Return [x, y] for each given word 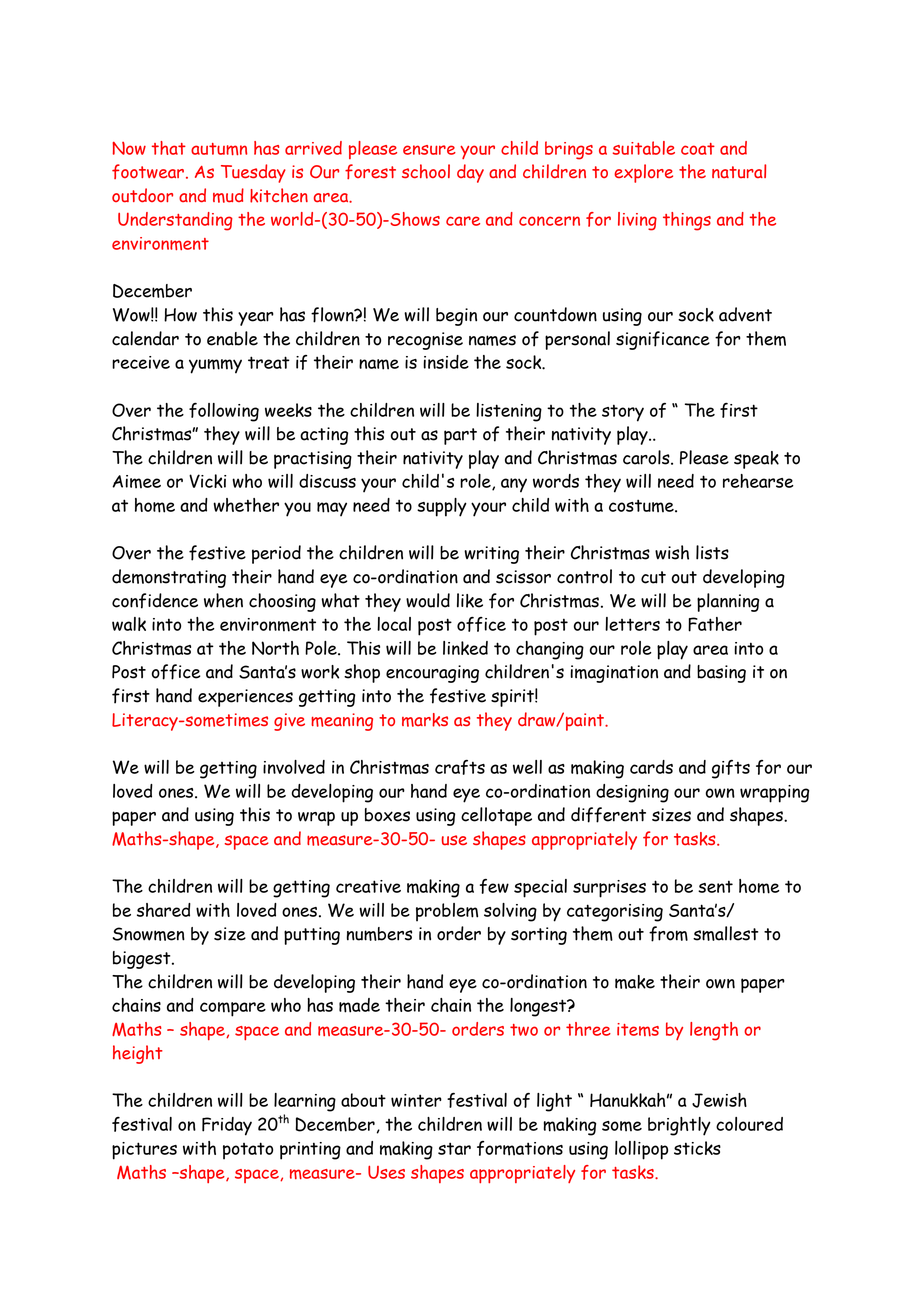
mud [228, 195]
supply [442, 507]
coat [698, 149]
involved [294, 767]
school [426, 171]
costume [642, 506]
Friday [227, 1126]
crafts [460, 767]
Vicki [207, 481]
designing [632, 793]
